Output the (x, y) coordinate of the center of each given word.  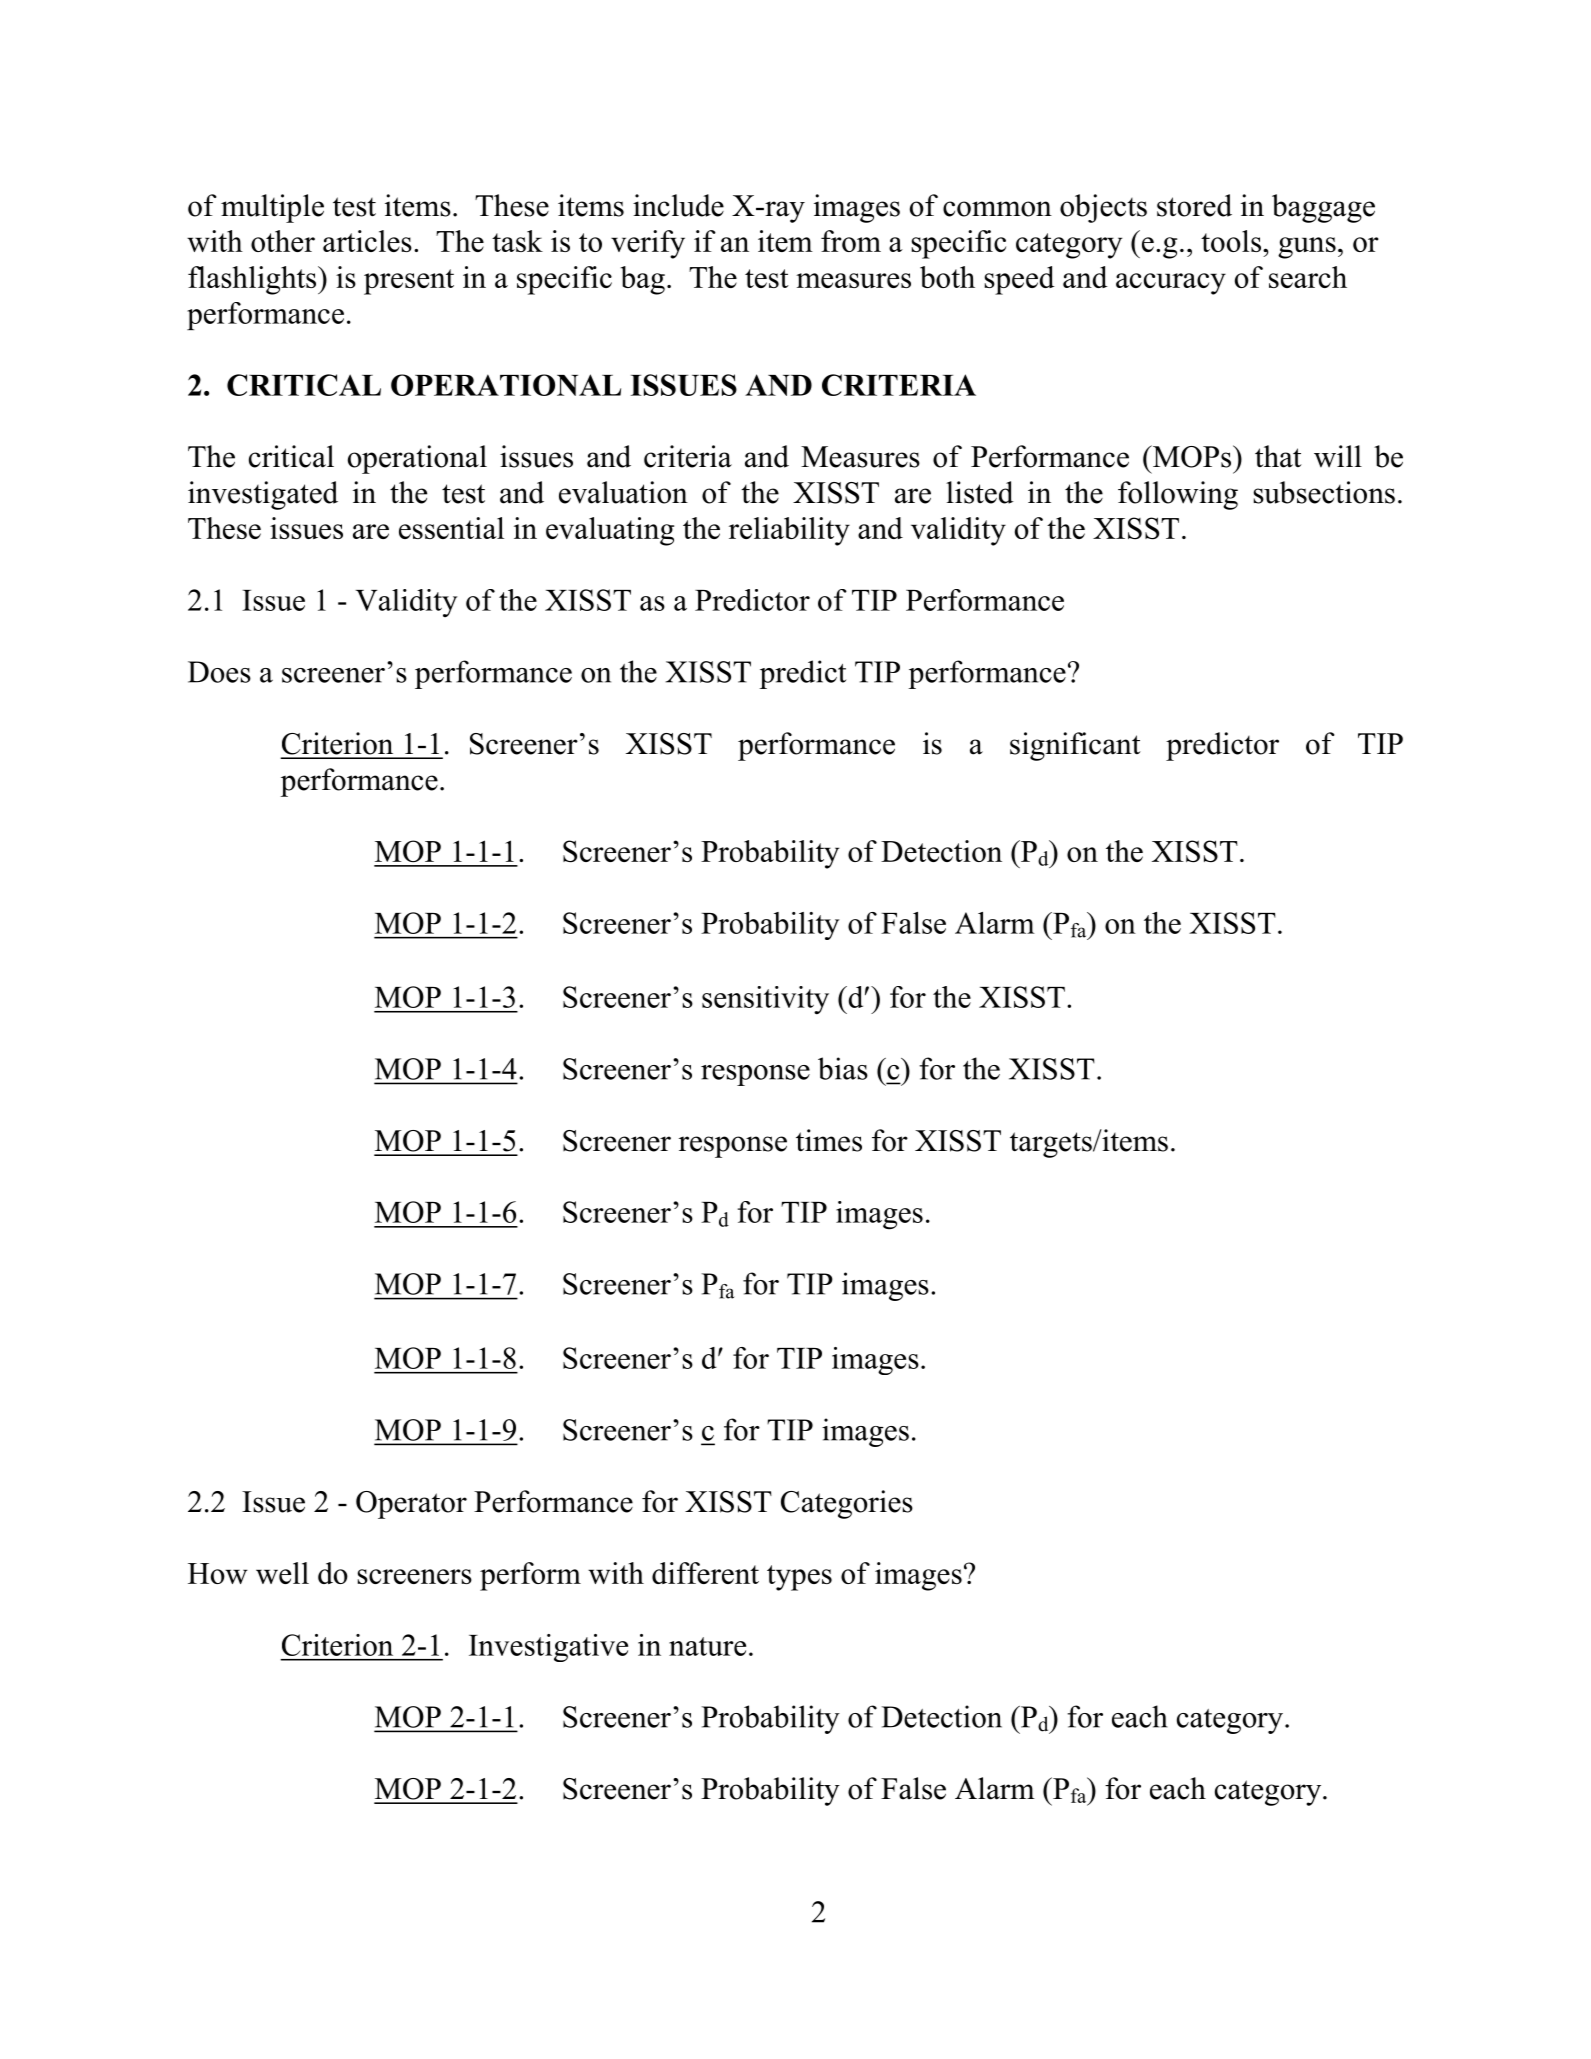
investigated (263, 495)
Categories (847, 1504)
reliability (789, 531)
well (282, 1573)
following (1178, 495)
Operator (411, 1505)
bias (843, 1068)
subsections (1324, 492)
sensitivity (765, 1000)
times (829, 1140)
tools (1231, 241)
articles (367, 241)
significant (1075, 746)
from (851, 241)
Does (219, 672)
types (799, 1578)
